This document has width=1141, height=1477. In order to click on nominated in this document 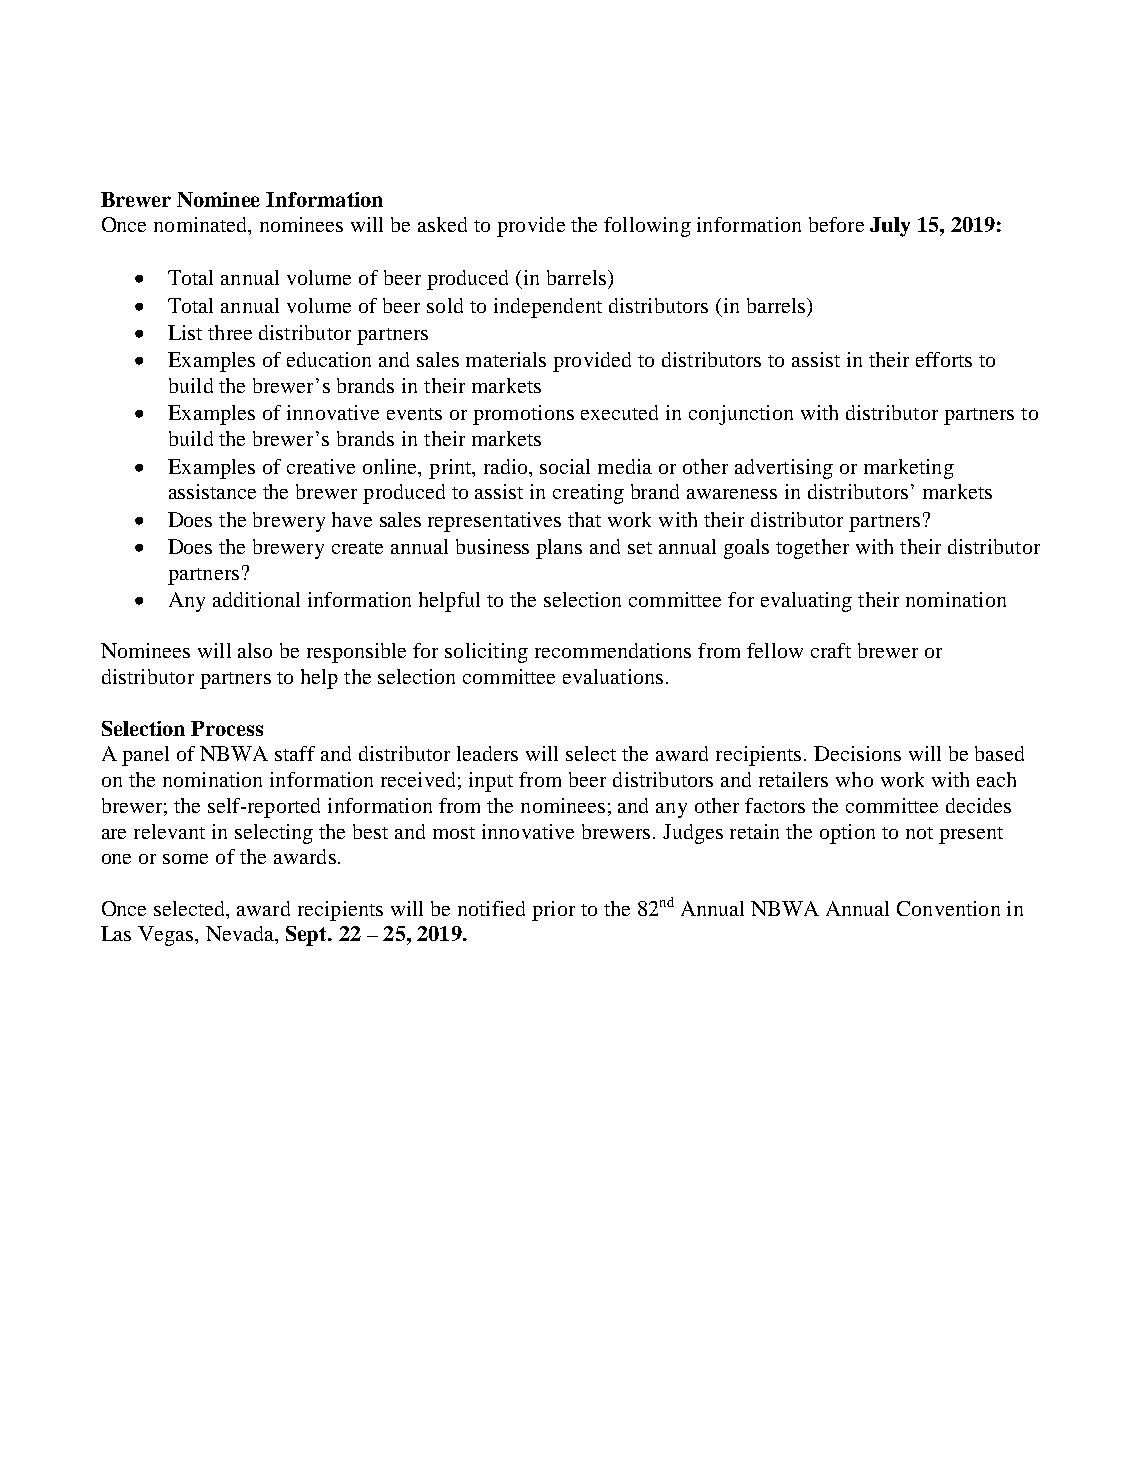, I will do `click(202, 226)`.
